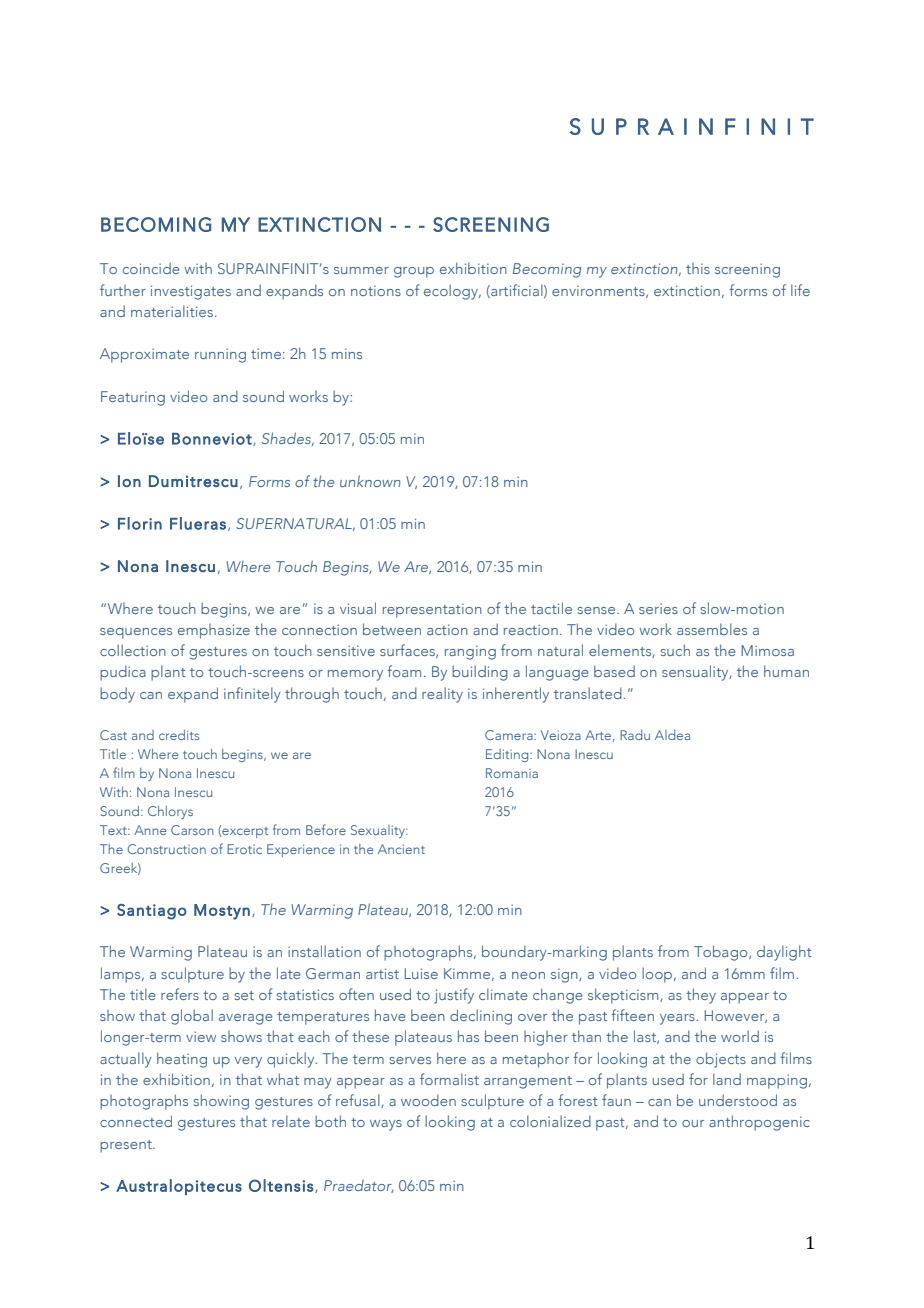 The image size is (924, 1308). I want to click on investigates, so click(191, 292).
